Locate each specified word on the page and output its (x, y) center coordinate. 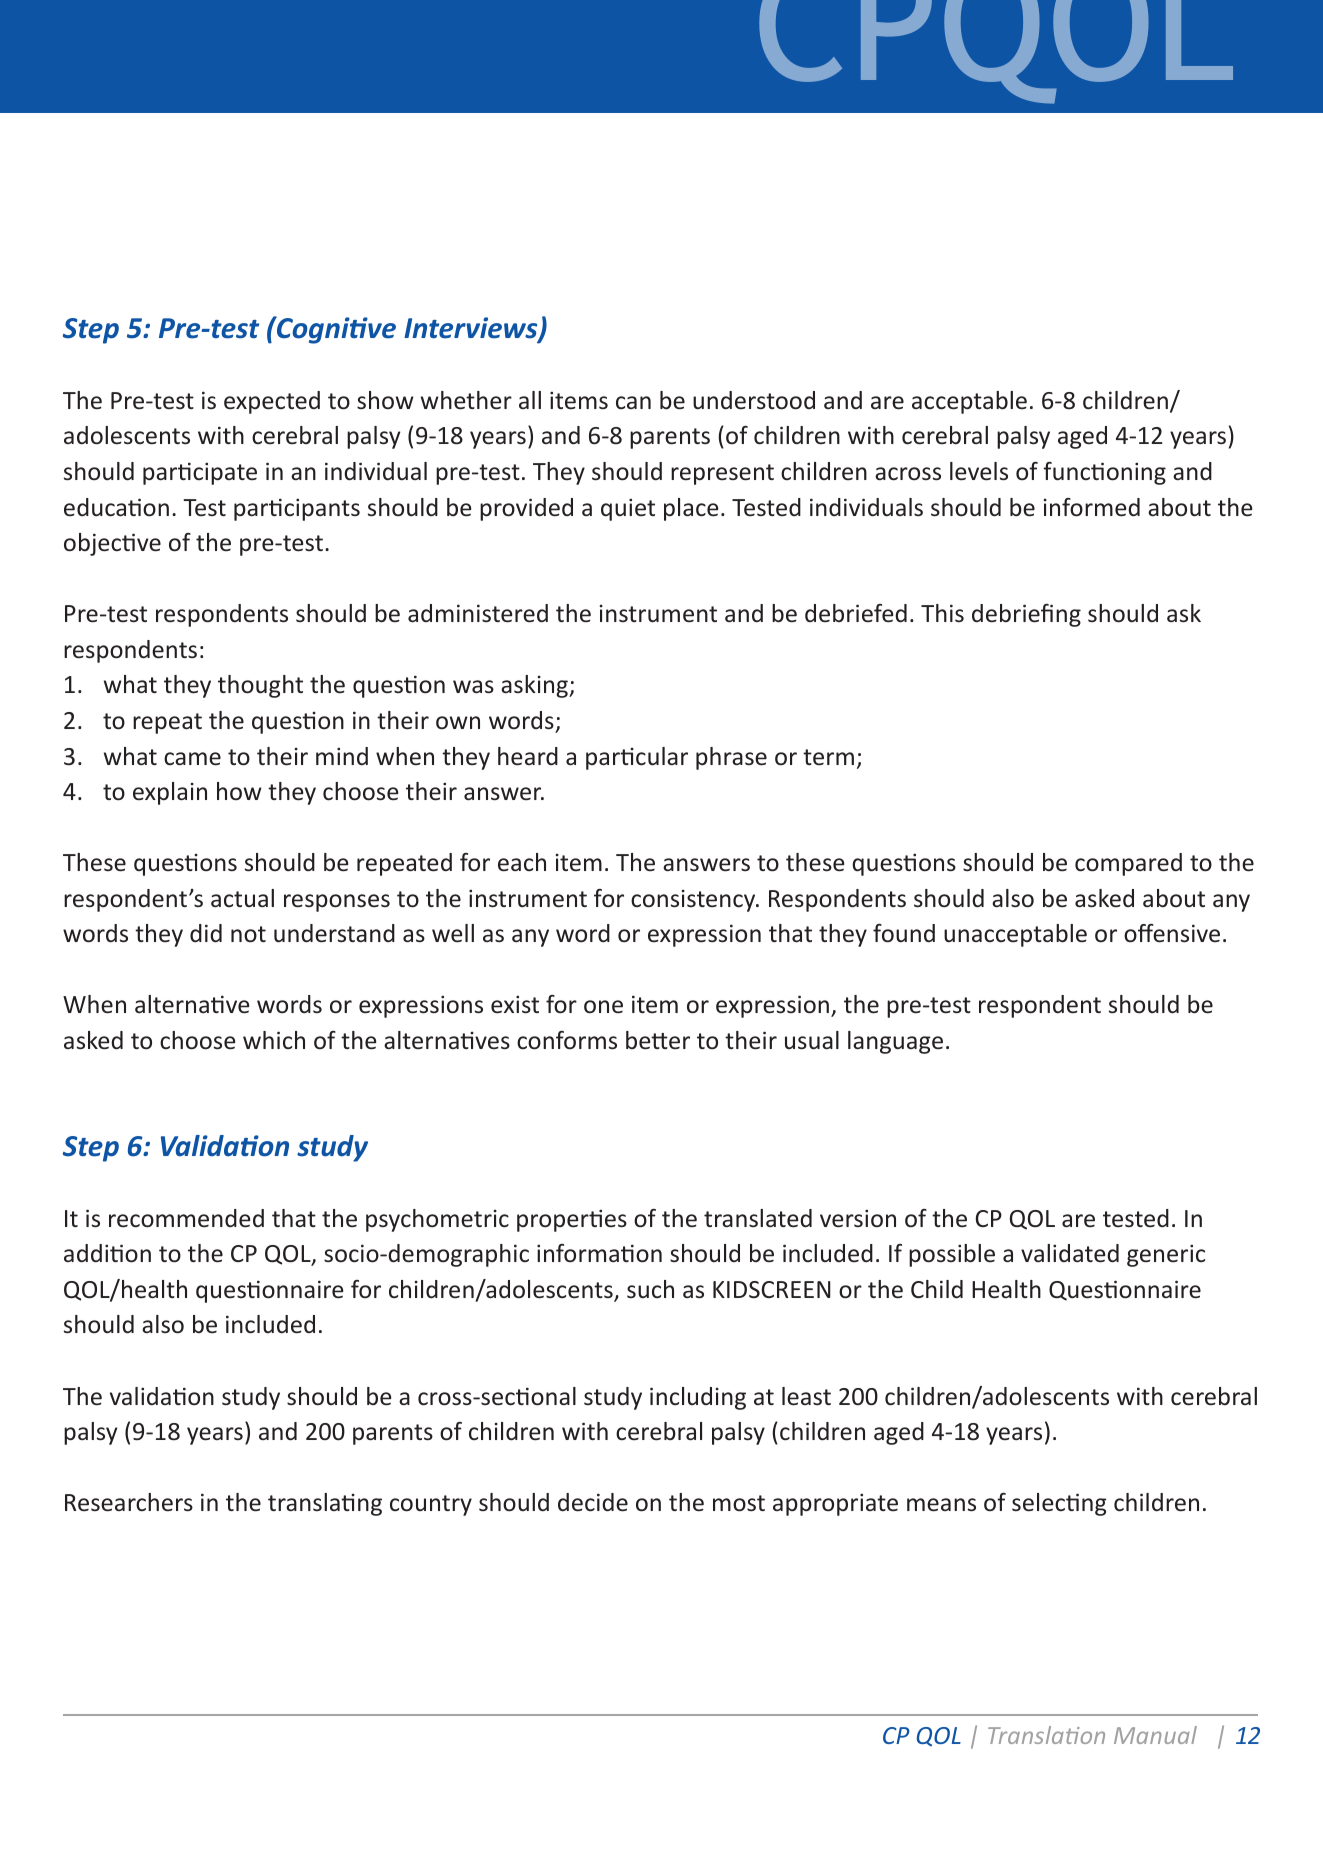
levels (979, 471)
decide (593, 1502)
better (658, 1040)
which (274, 1040)
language (895, 1042)
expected (272, 402)
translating (325, 1504)
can (633, 402)
